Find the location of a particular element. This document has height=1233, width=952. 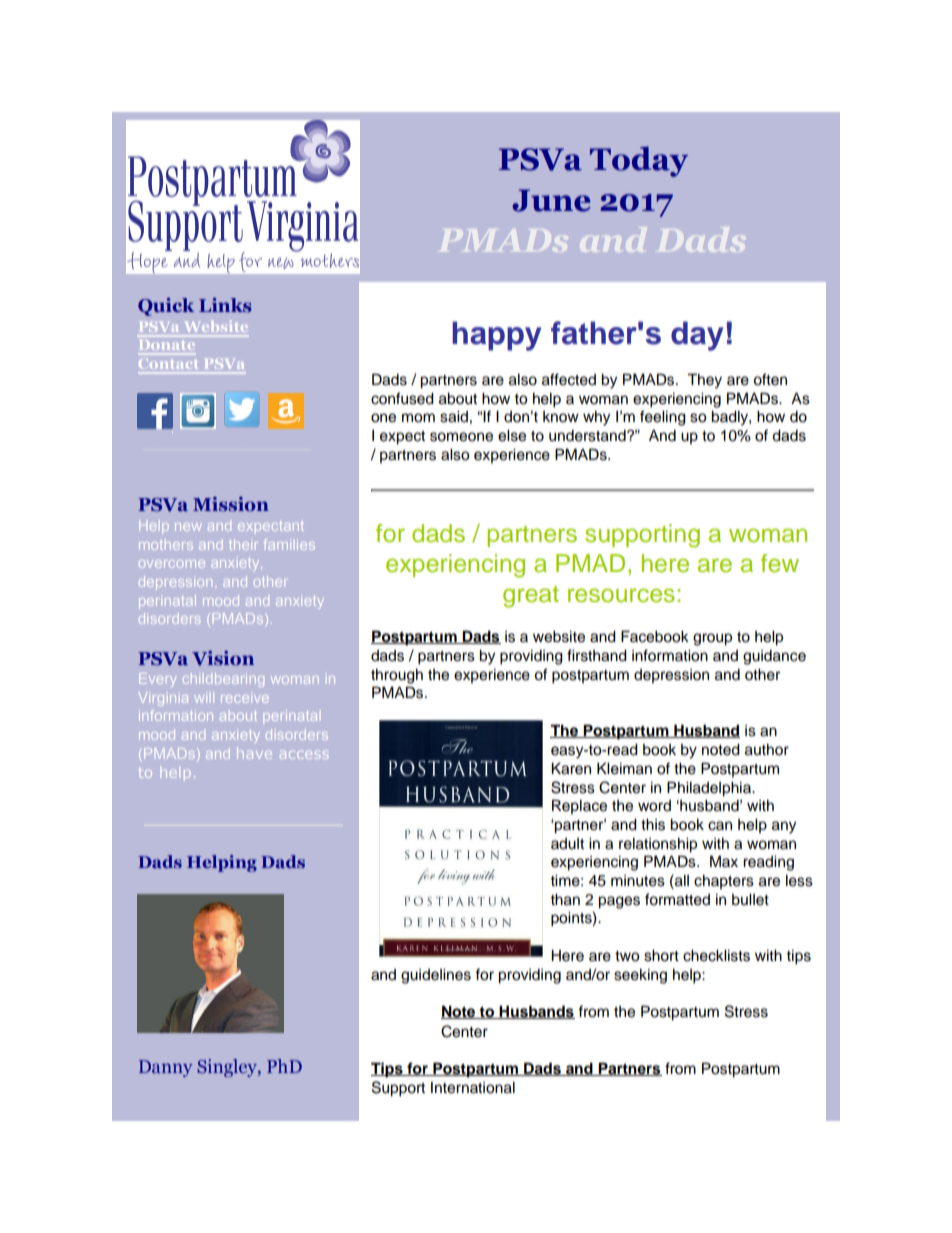

Philadelphia is located at coordinates (710, 789).
